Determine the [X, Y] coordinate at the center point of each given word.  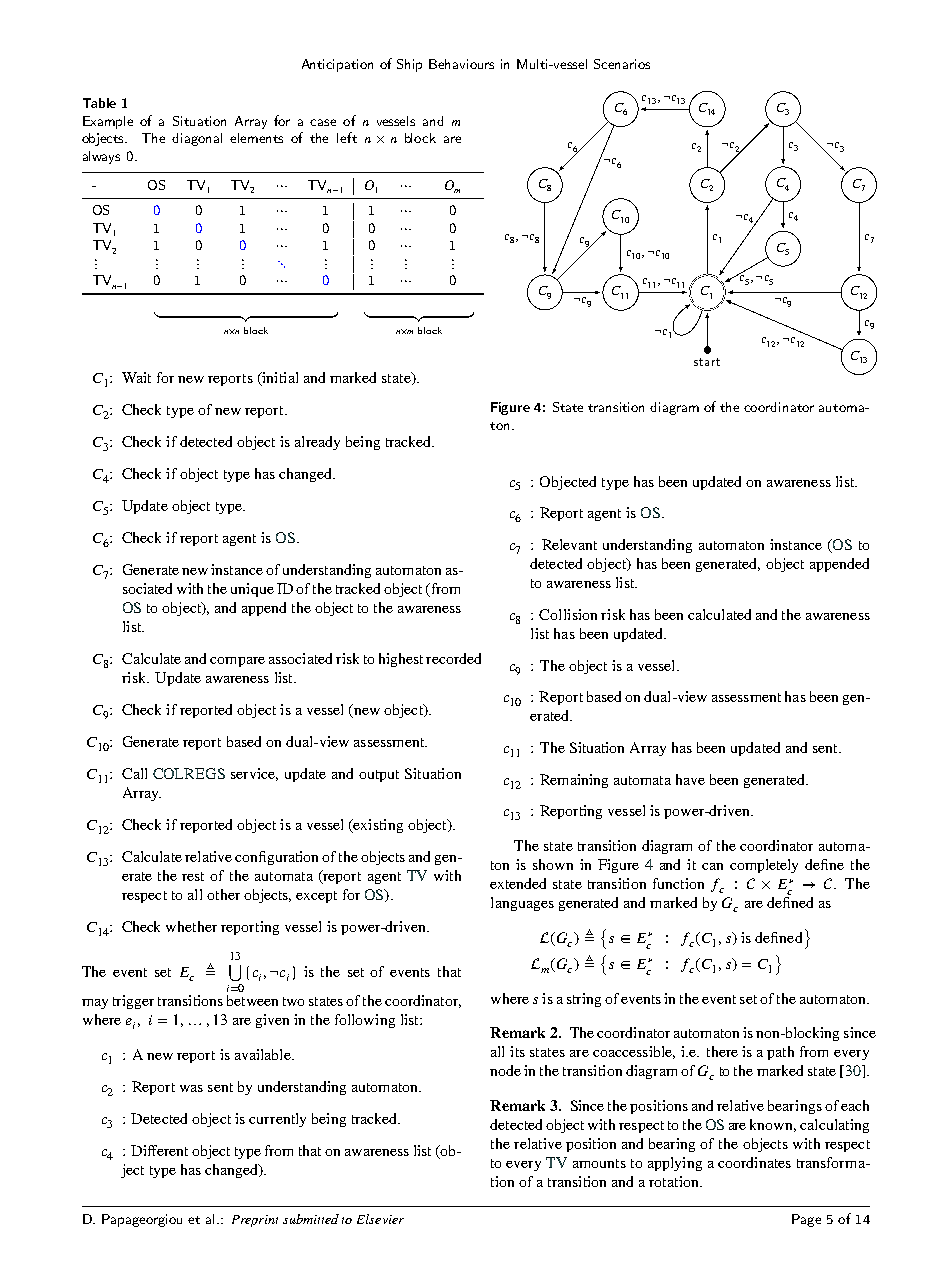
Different [159, 1150]
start [707, 362]
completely [764, 866]
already [317, 443]
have [690, 779]
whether [191, 926]
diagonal [197, 139]
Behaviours [461, 64]
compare [237, 662]
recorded [453, 658]
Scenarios [622, 64]
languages [522, 904]
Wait [136, 377]
